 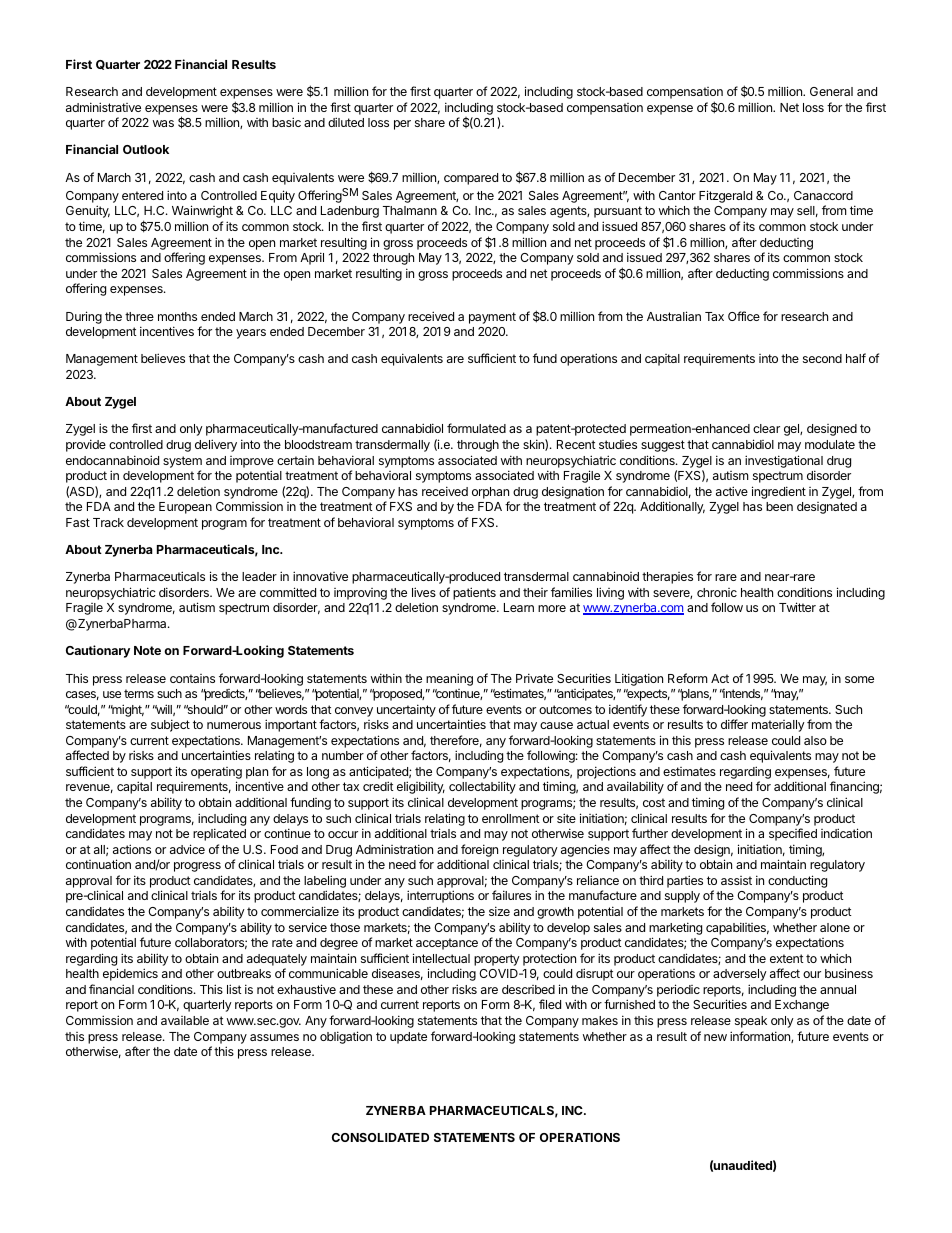 What do you see at coordinates (163, 123) in the screenshot?
I see `was` at bounding box center [163, 123].
